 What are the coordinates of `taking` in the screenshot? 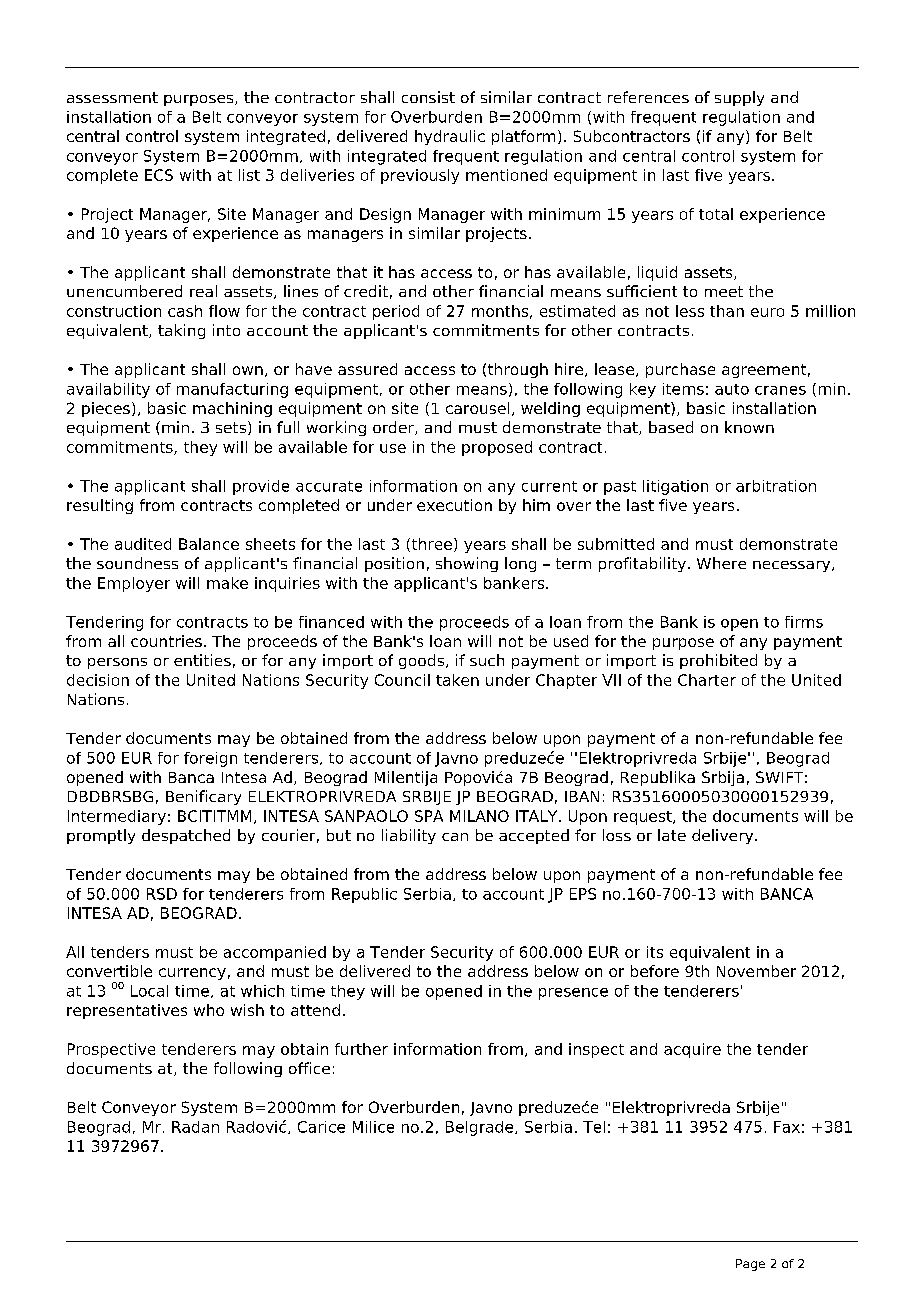 It's located at (181, 331).
